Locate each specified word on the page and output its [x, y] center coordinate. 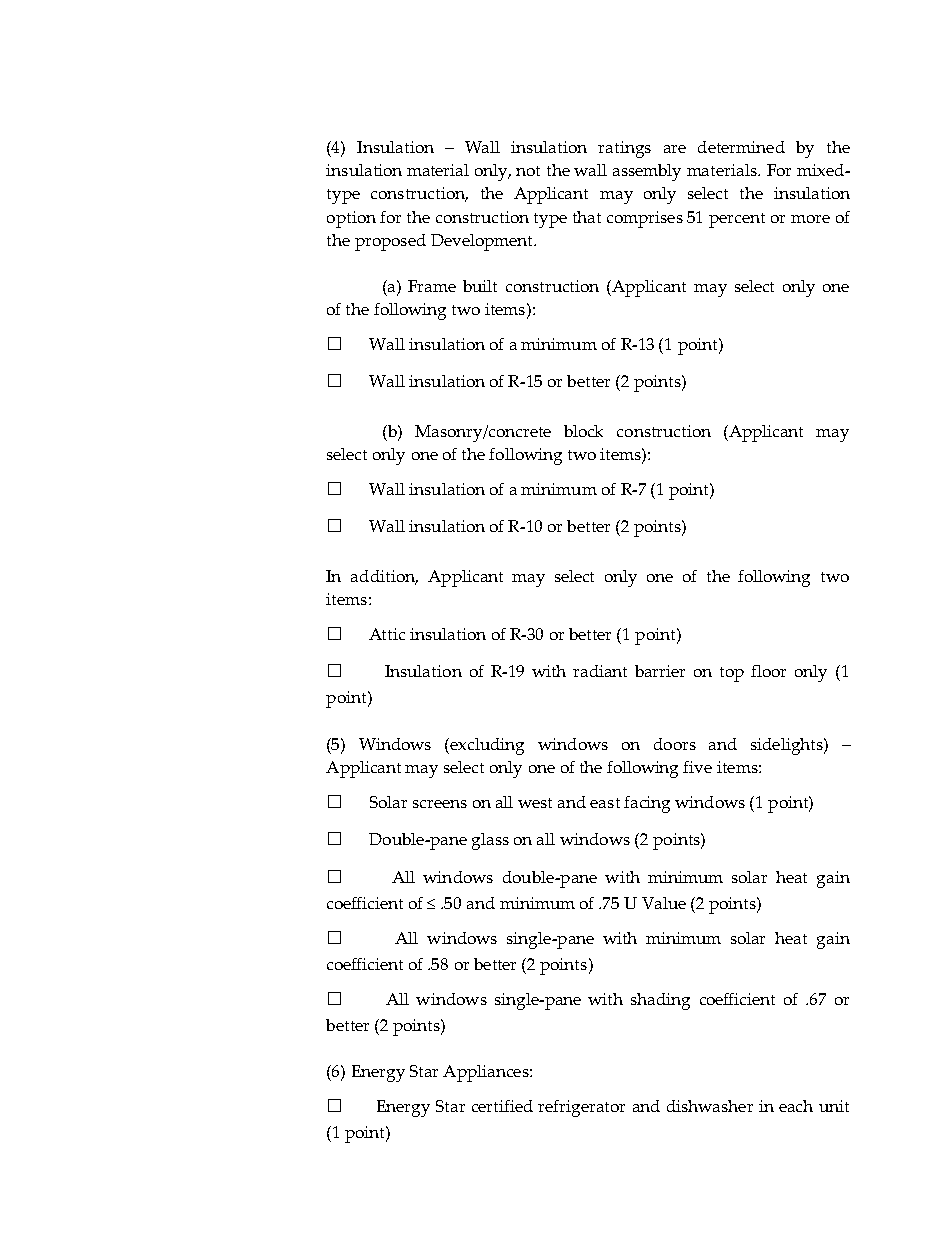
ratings [624, 149]
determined [741, 147]
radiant [600, 671]
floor [768, 671]
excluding [486, 746]
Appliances [487, 1073]
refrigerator [581, 1108]
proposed [390, 242]
